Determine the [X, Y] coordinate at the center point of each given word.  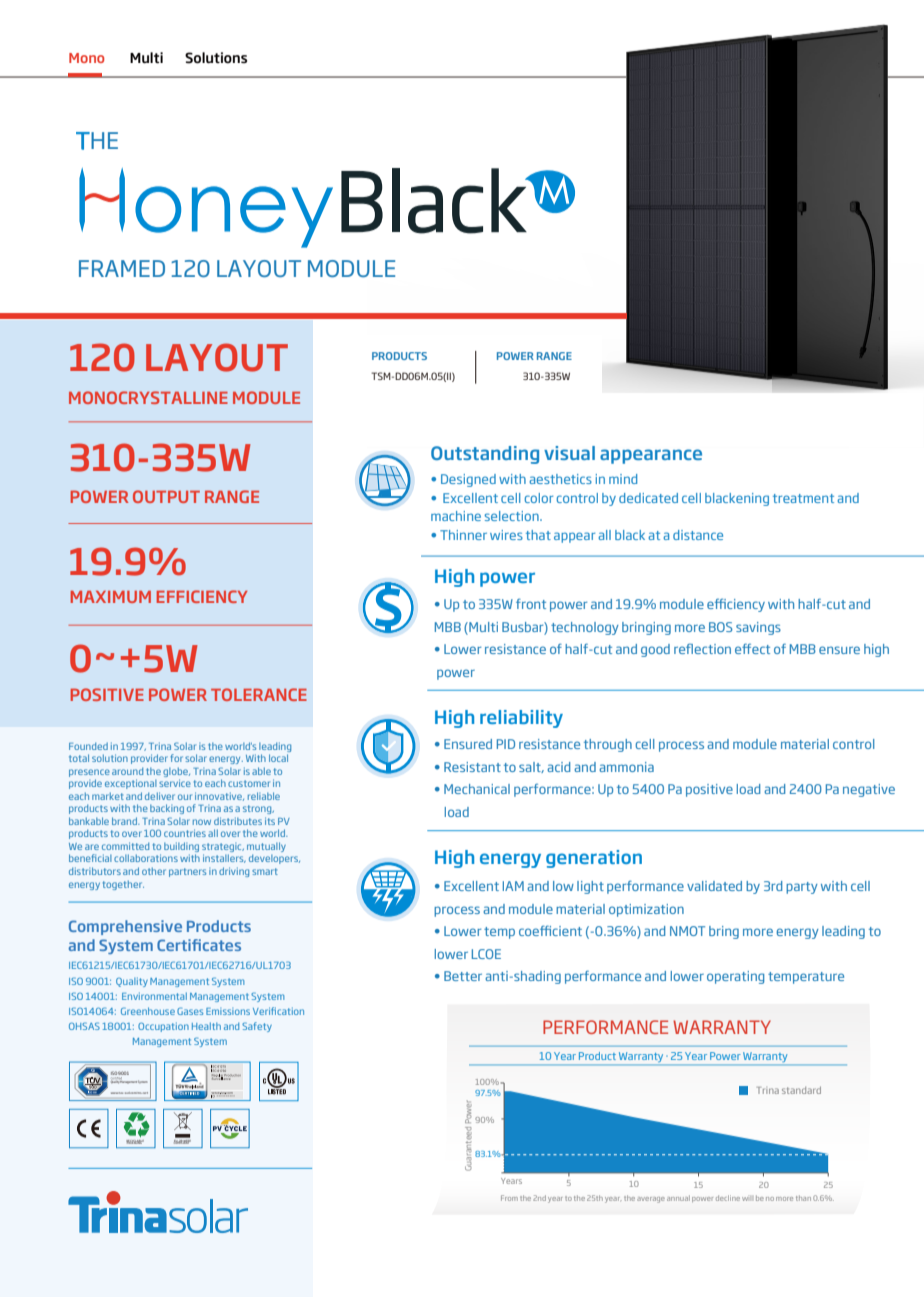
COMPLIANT [181, 1142]
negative [869, 790]
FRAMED [122, 268]
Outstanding [485, 455]
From [509, 1198]
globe [176, 772]
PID [506, 744]
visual [569, 453]
